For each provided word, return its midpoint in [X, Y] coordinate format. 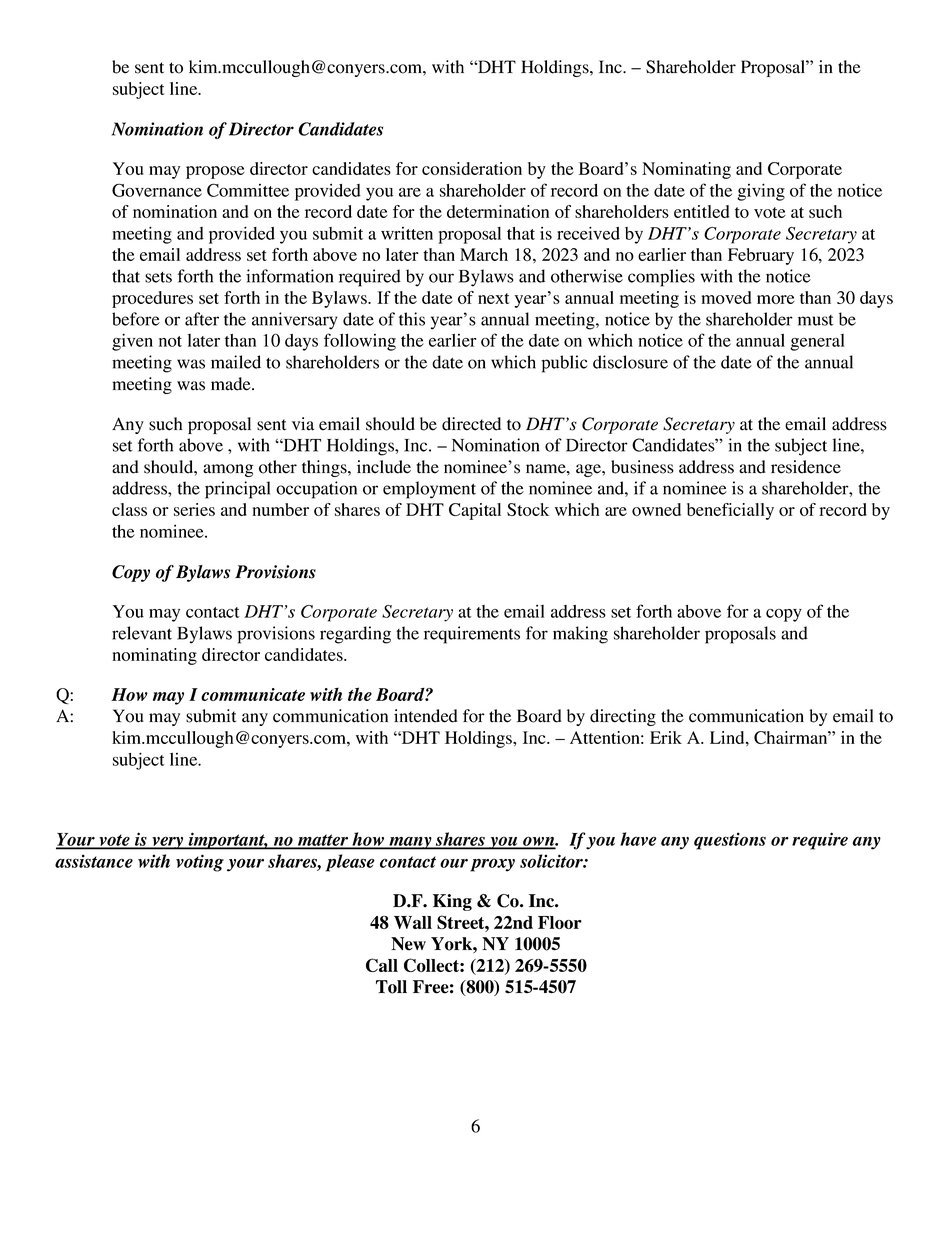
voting [200, 863]
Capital [475, 511]
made [232, 384]
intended [426, 716]
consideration [472, 168]
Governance [157, 190]
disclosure [630, 362]
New [408, 944]
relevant [142, 633]
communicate [253, 694]
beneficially [730, 511]
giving [761, 192]
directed [471, 424]
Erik [666, 737]
